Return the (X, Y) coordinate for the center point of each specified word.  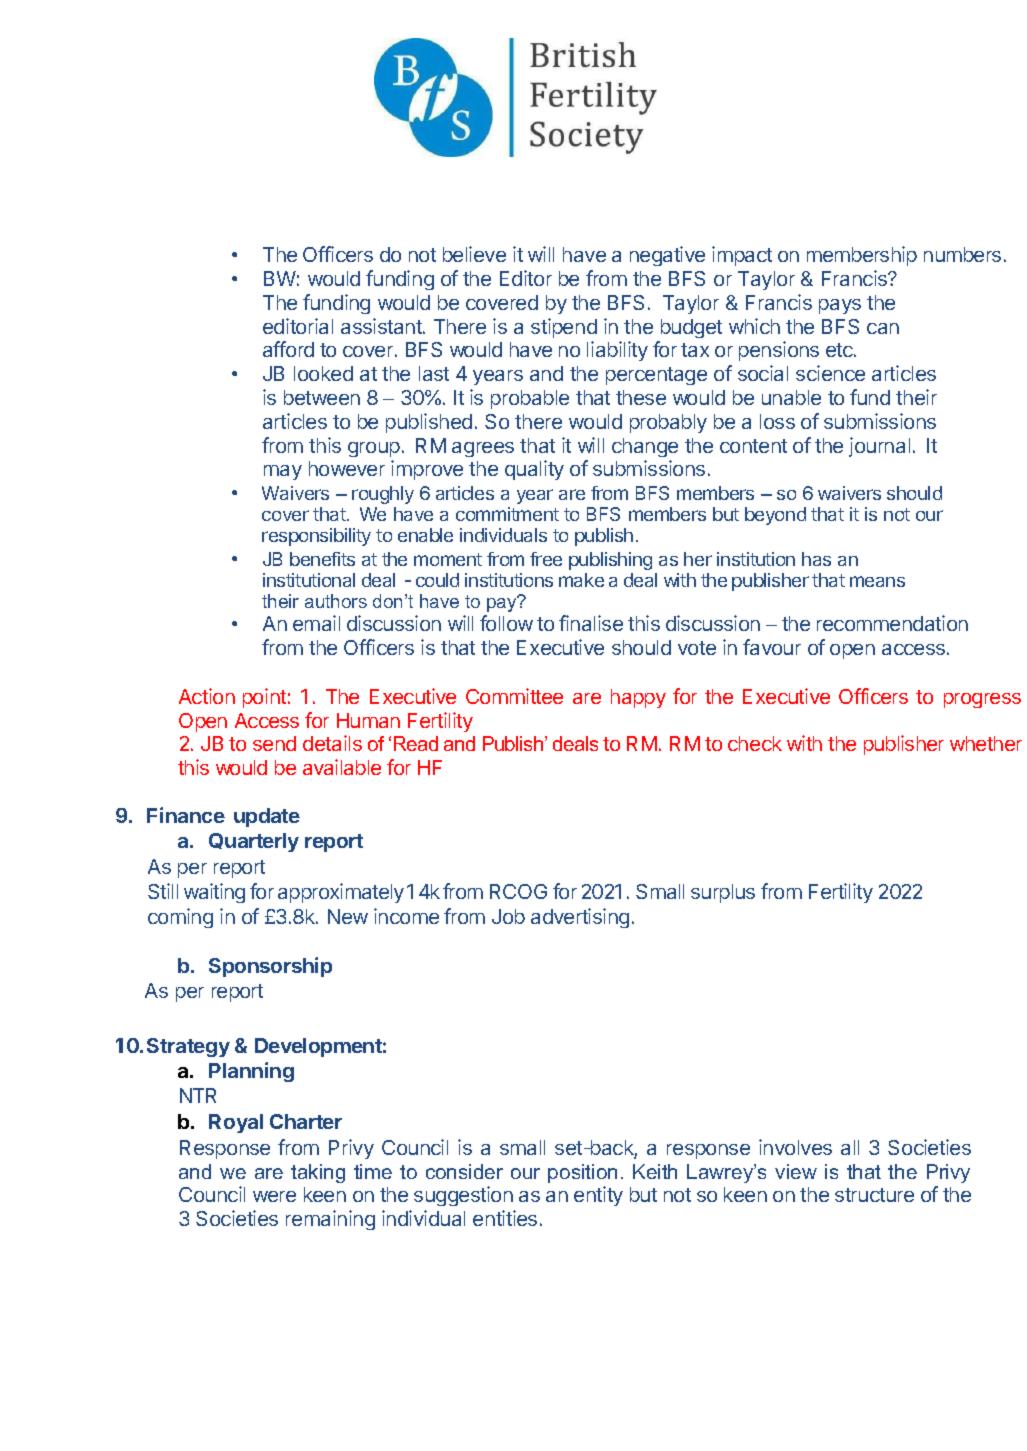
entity (598, 1196)
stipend (564, 328)
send (274, 743)
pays (840, 306)
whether (986, 743)
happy (638, 698)
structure (874, 1195)
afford (288, 349)
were (274, 1196)
